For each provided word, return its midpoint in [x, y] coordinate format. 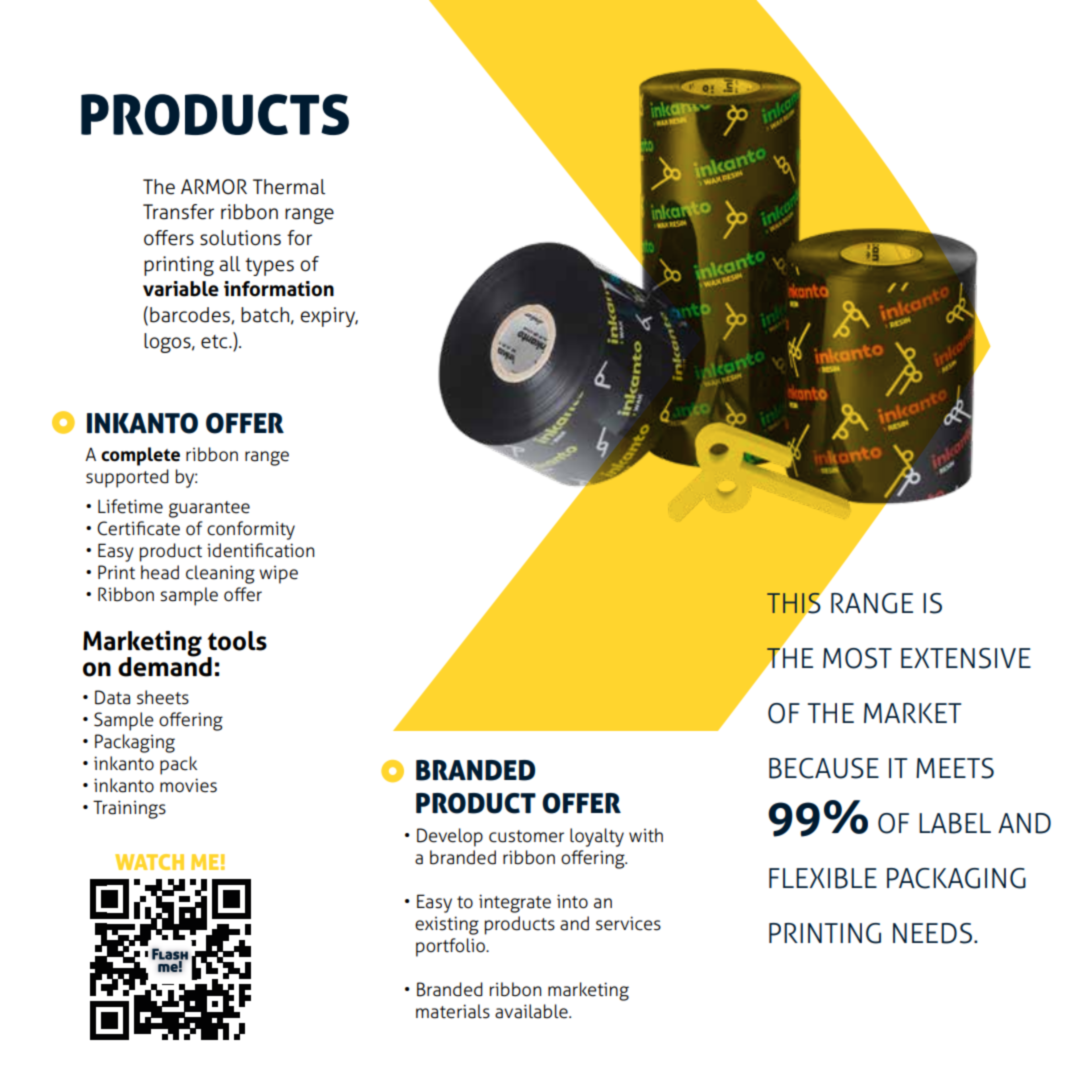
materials [453, 1011]
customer [526, 836]
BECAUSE [824, 768]
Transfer [178, 212]
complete [140, 456]
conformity [251, 530]
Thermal [289, 187]
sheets [163, 697]
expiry [329, 317]
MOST [857, 658]
